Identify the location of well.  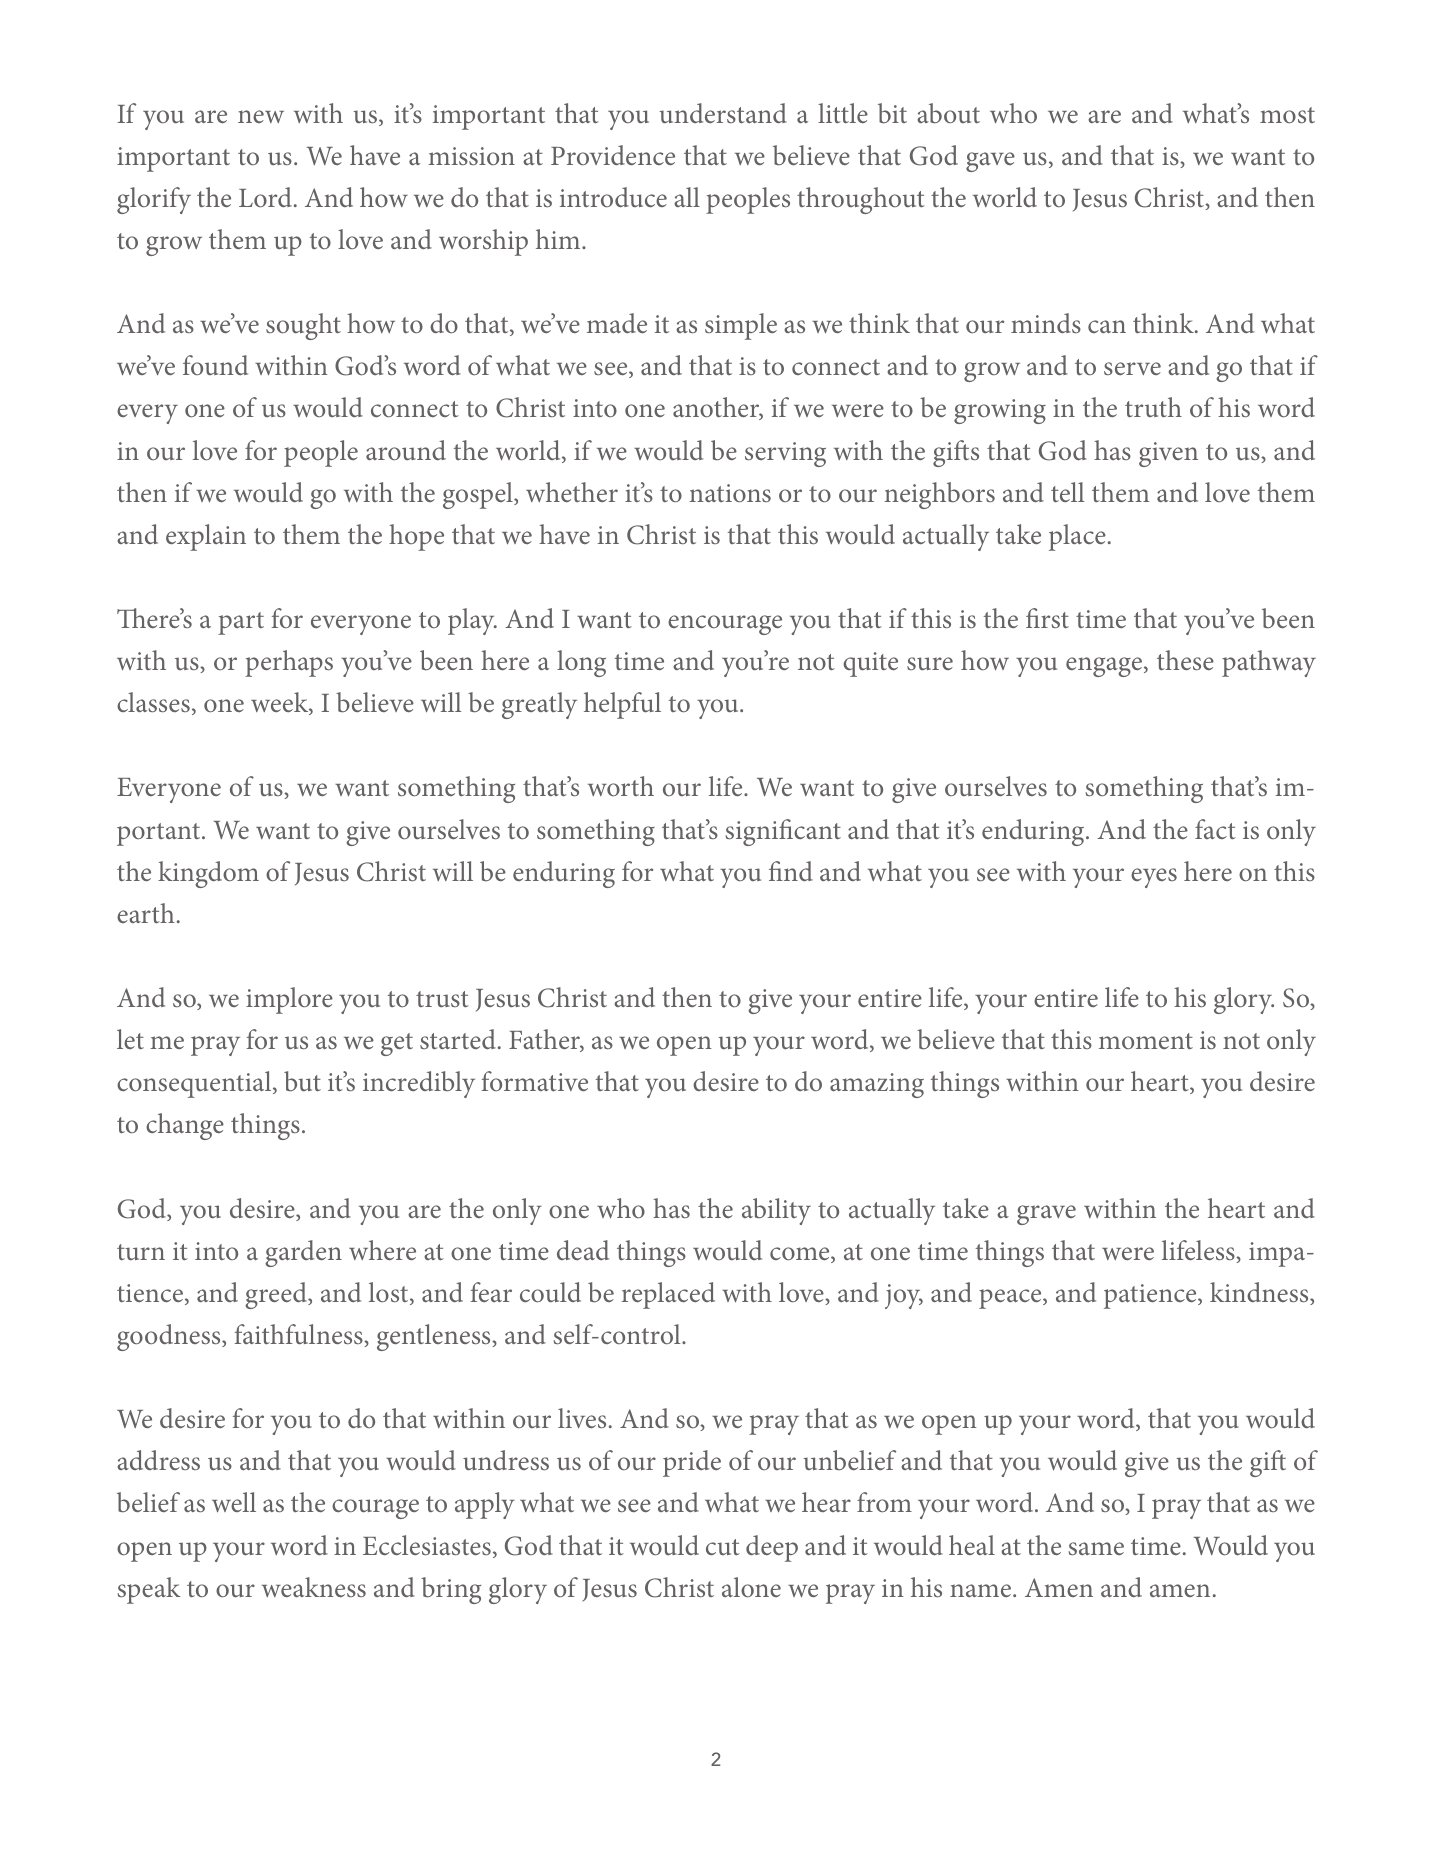
(234, 1502).
